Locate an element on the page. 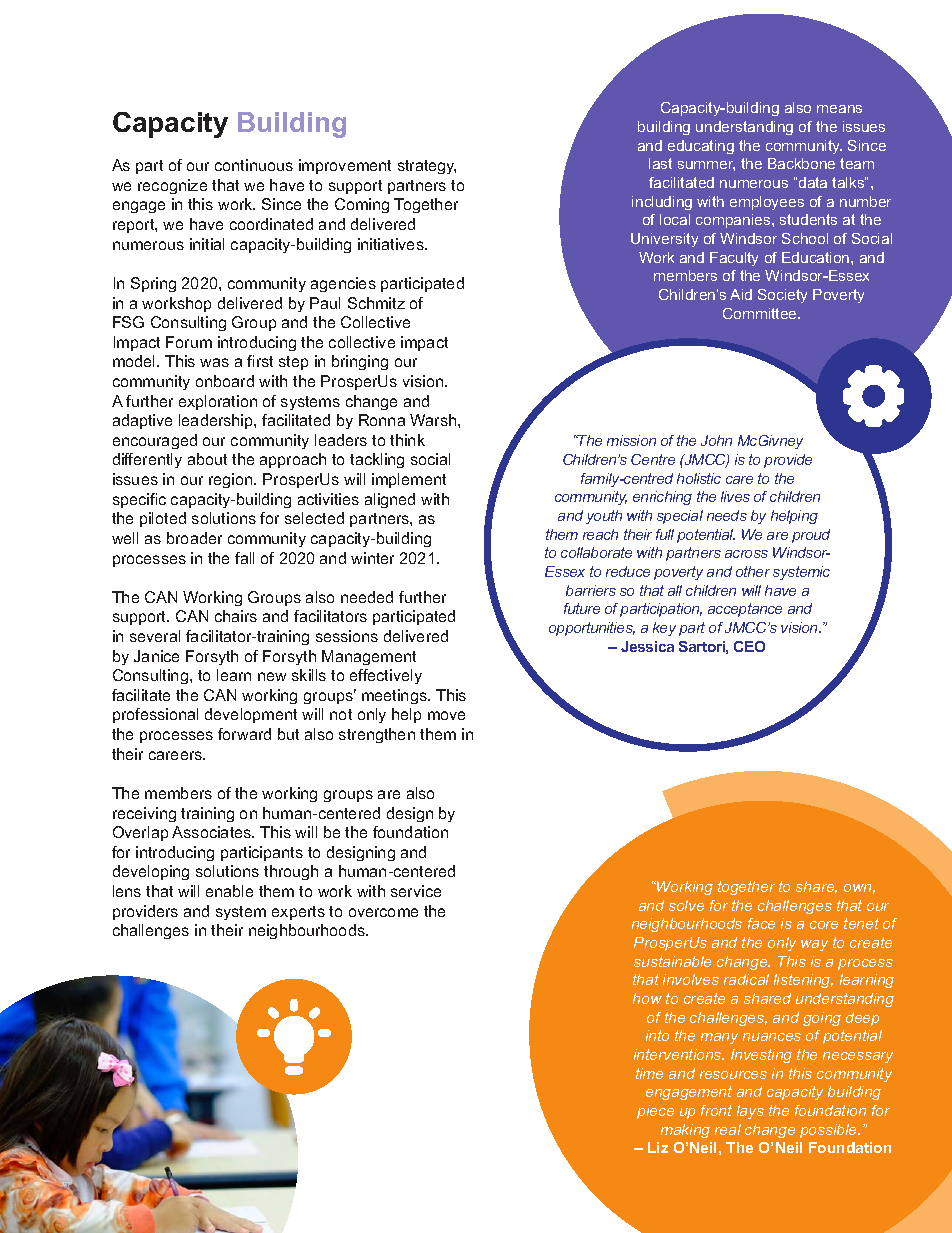 The height and width of the page is (1233, 952). experts is located at coordinates (298, 913).
